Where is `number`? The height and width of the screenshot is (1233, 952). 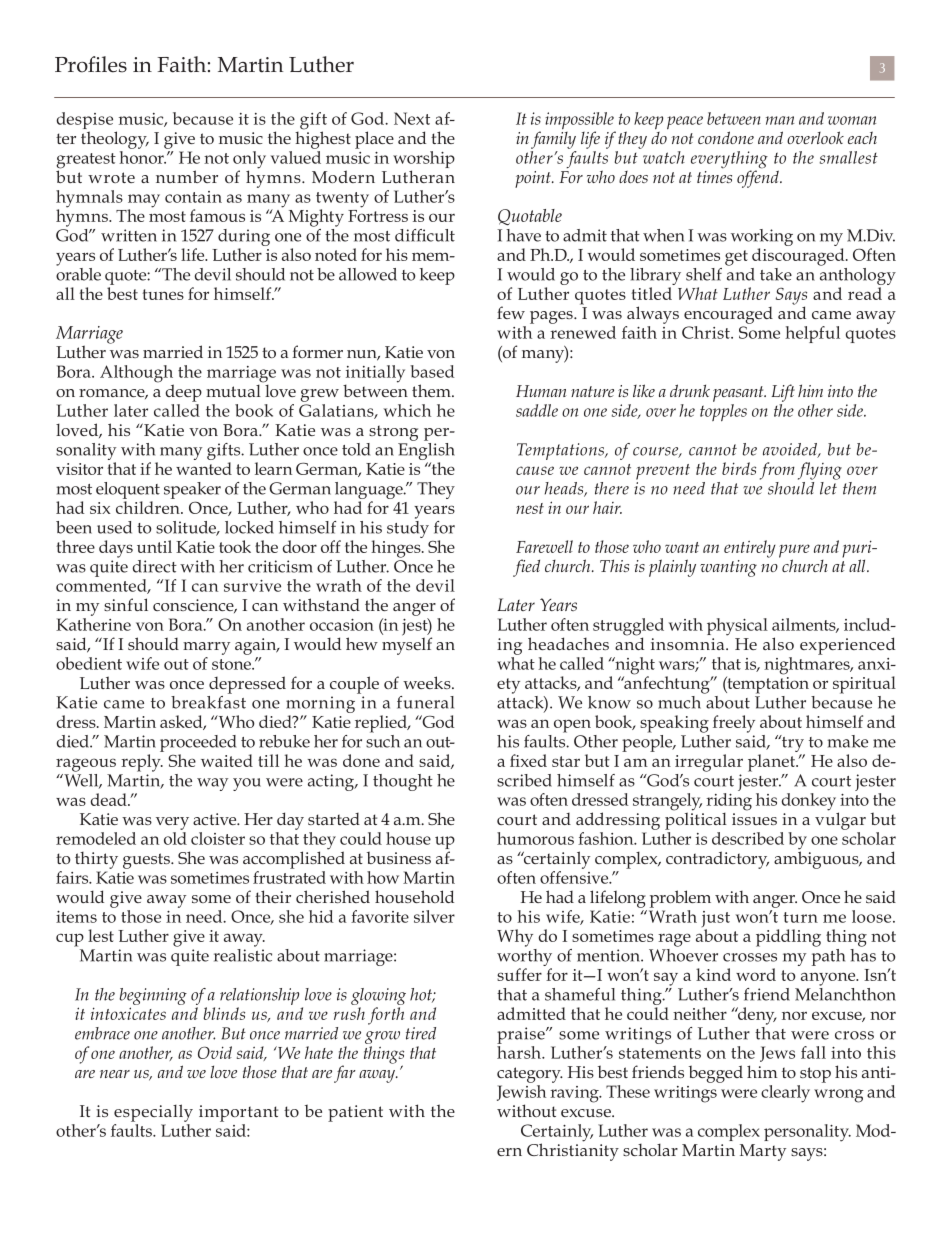
number is located at coordinates (187, 176).
